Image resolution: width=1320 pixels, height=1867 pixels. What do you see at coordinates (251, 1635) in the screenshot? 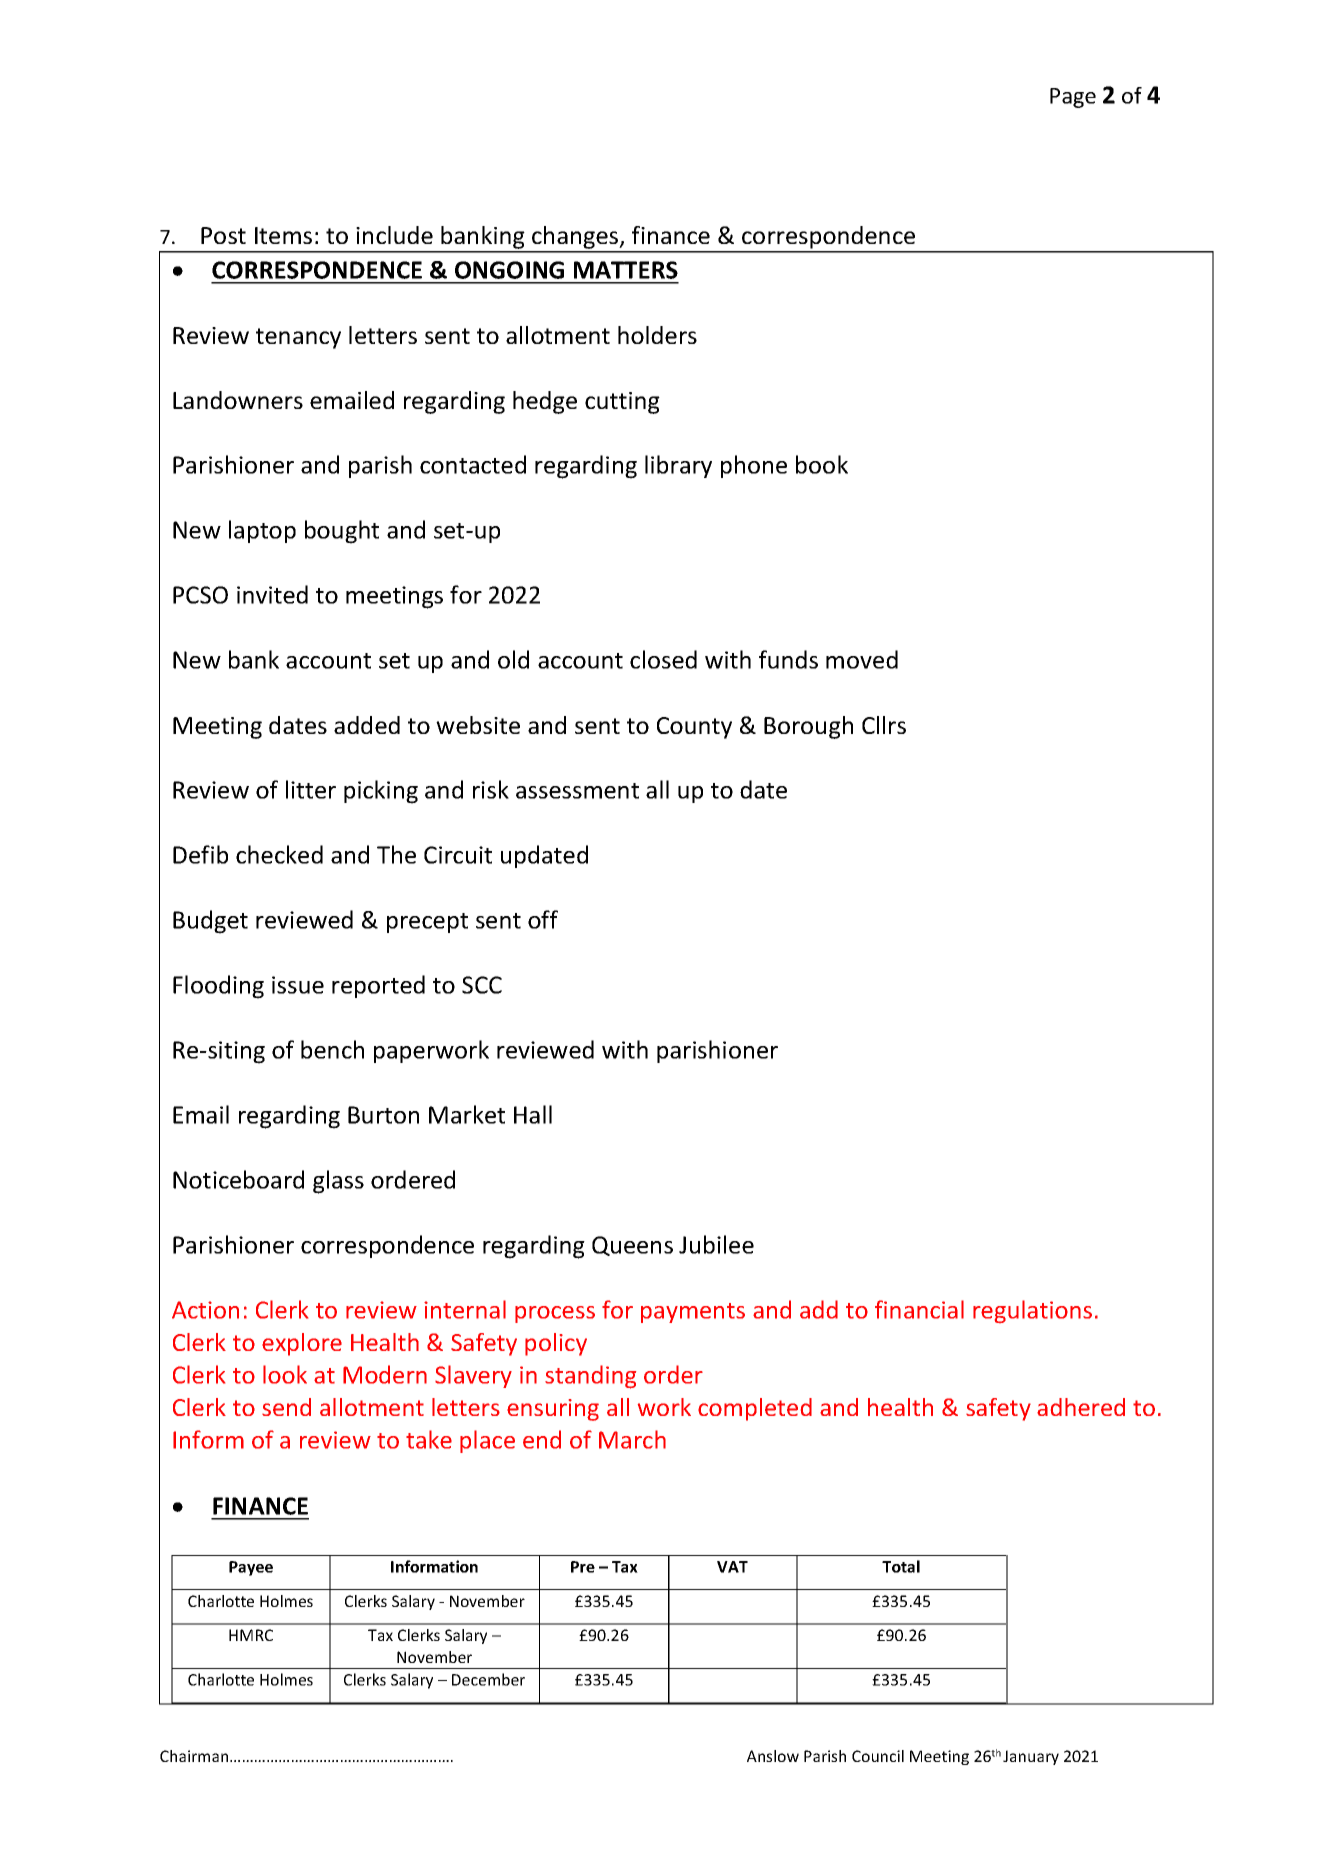
I see `HMRC` at bounding box center [251, 1635].
